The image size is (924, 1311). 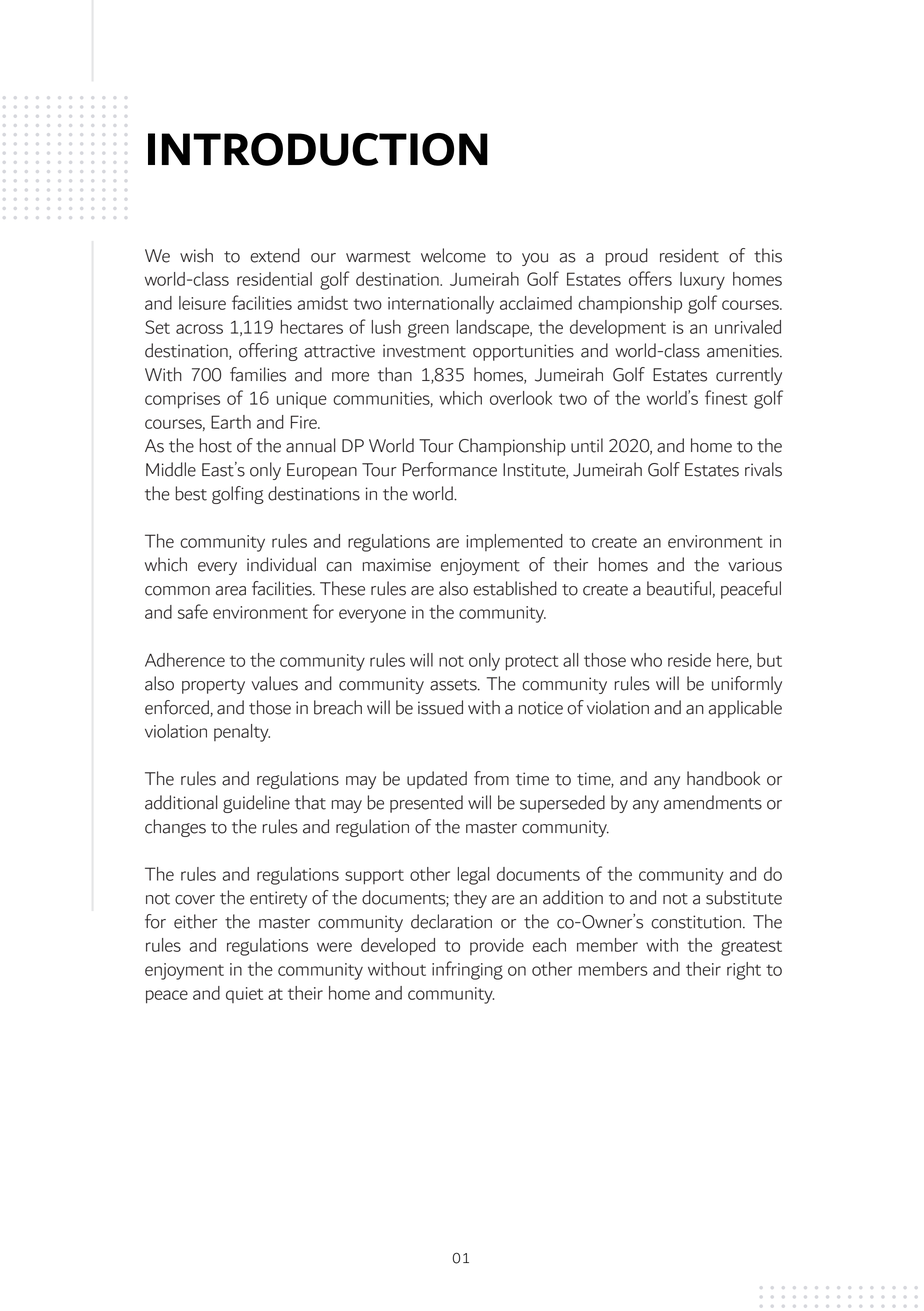 I want to click on unrivaled, so click(x=748, y=327).
